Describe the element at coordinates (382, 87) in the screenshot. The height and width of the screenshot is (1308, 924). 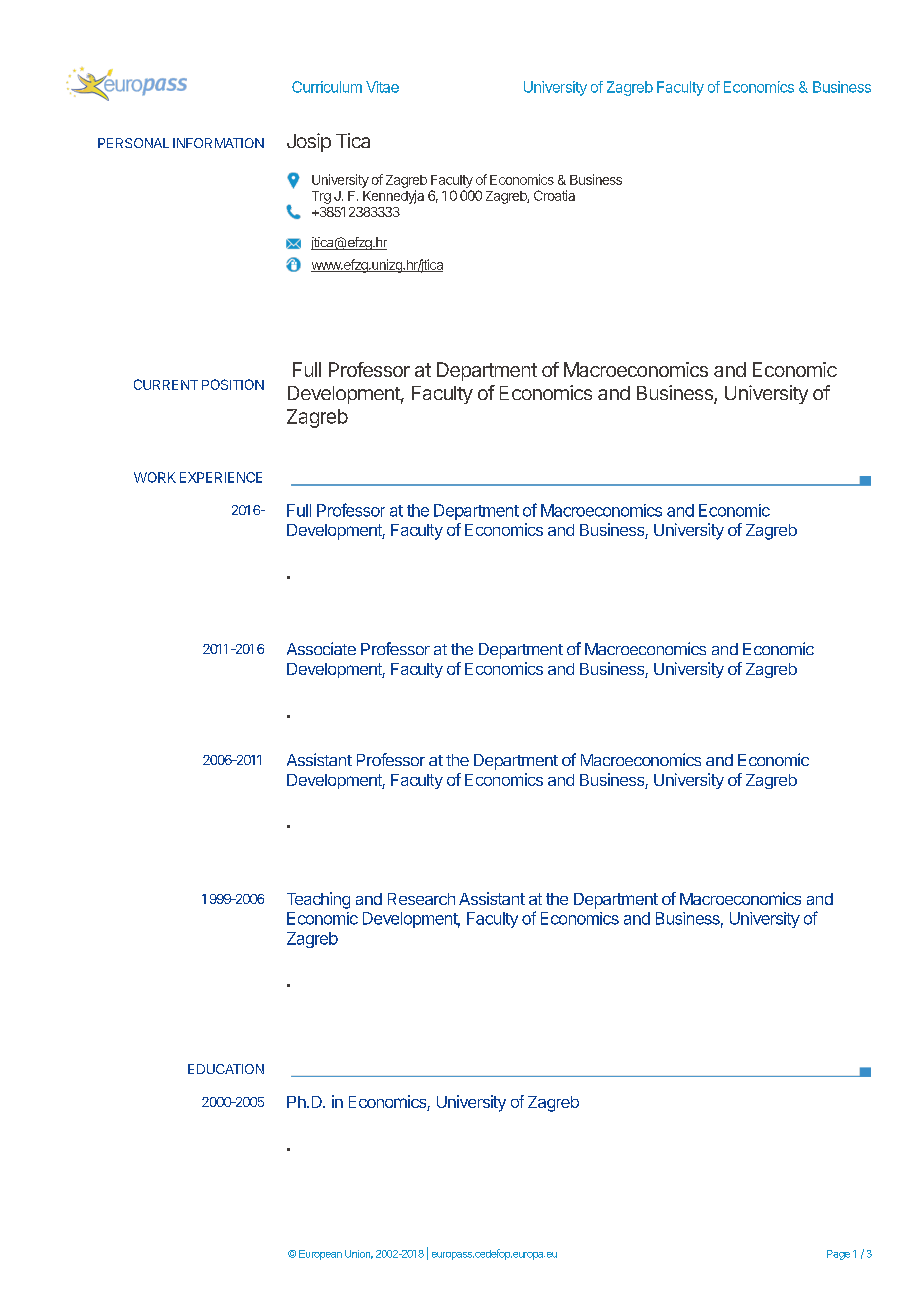
I see `Vitae` at that location.
